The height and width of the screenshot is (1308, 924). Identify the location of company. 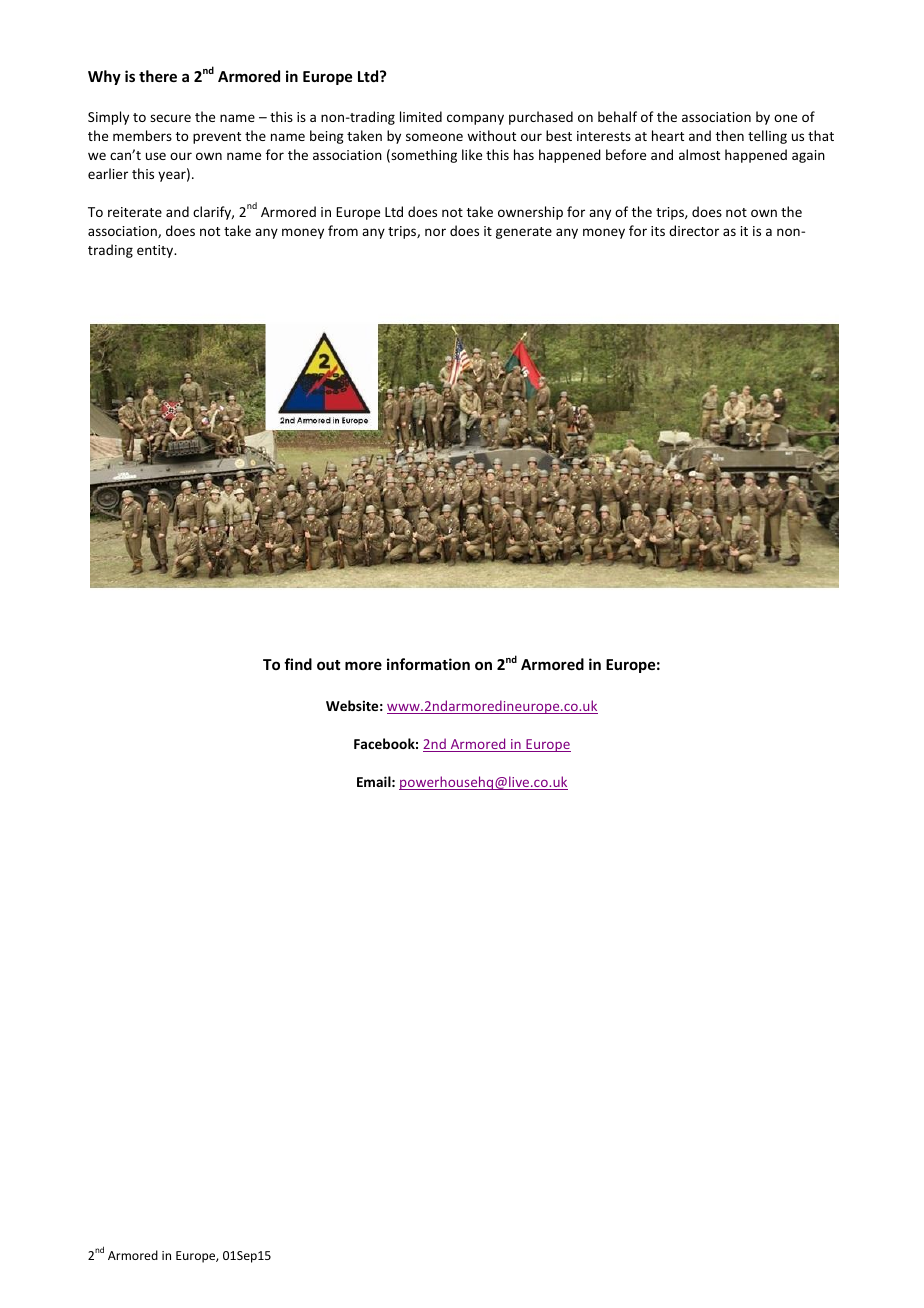
(475, 119).
